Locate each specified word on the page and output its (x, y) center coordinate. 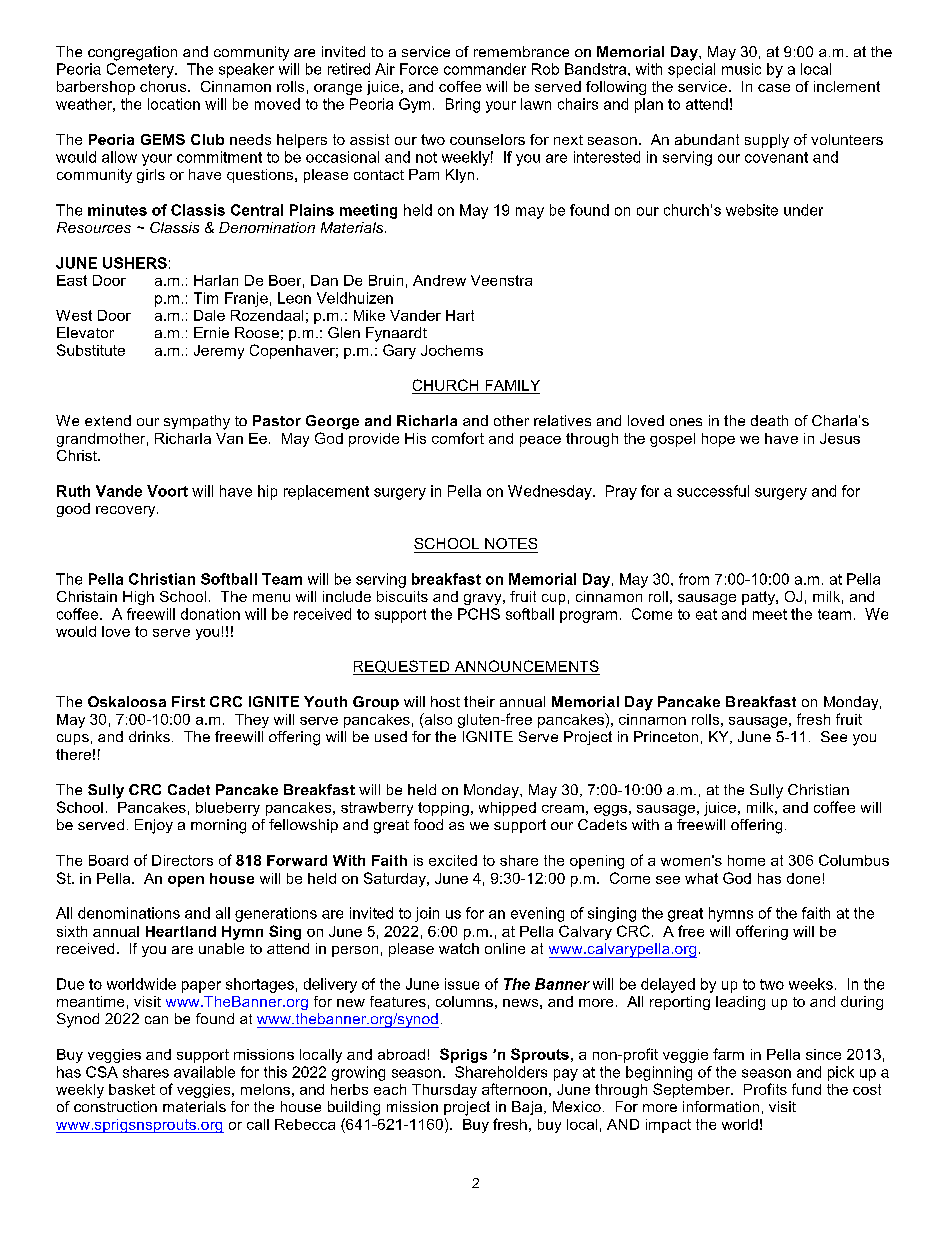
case (774, 88)
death (769, 420)
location (174, 104)
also (437, 720)
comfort (458, 438)
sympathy (197, 422)
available (204, 1072)
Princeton (666, 736)
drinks (149, 736)
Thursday (444, 1091)
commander (485, 69)
